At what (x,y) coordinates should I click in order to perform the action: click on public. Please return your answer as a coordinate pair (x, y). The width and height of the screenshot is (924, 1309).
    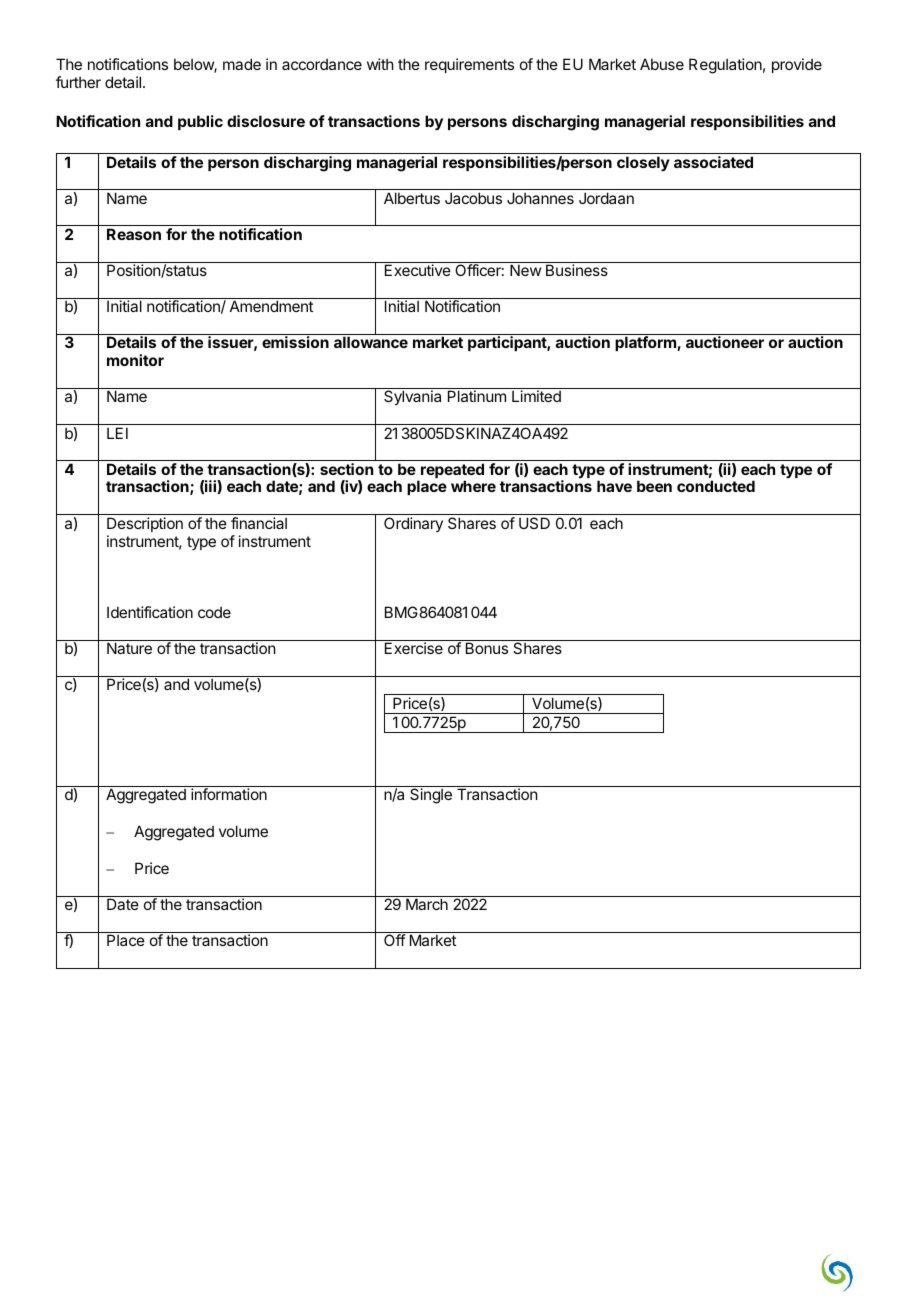
    Looking at the image, I should click on (200, 122).
